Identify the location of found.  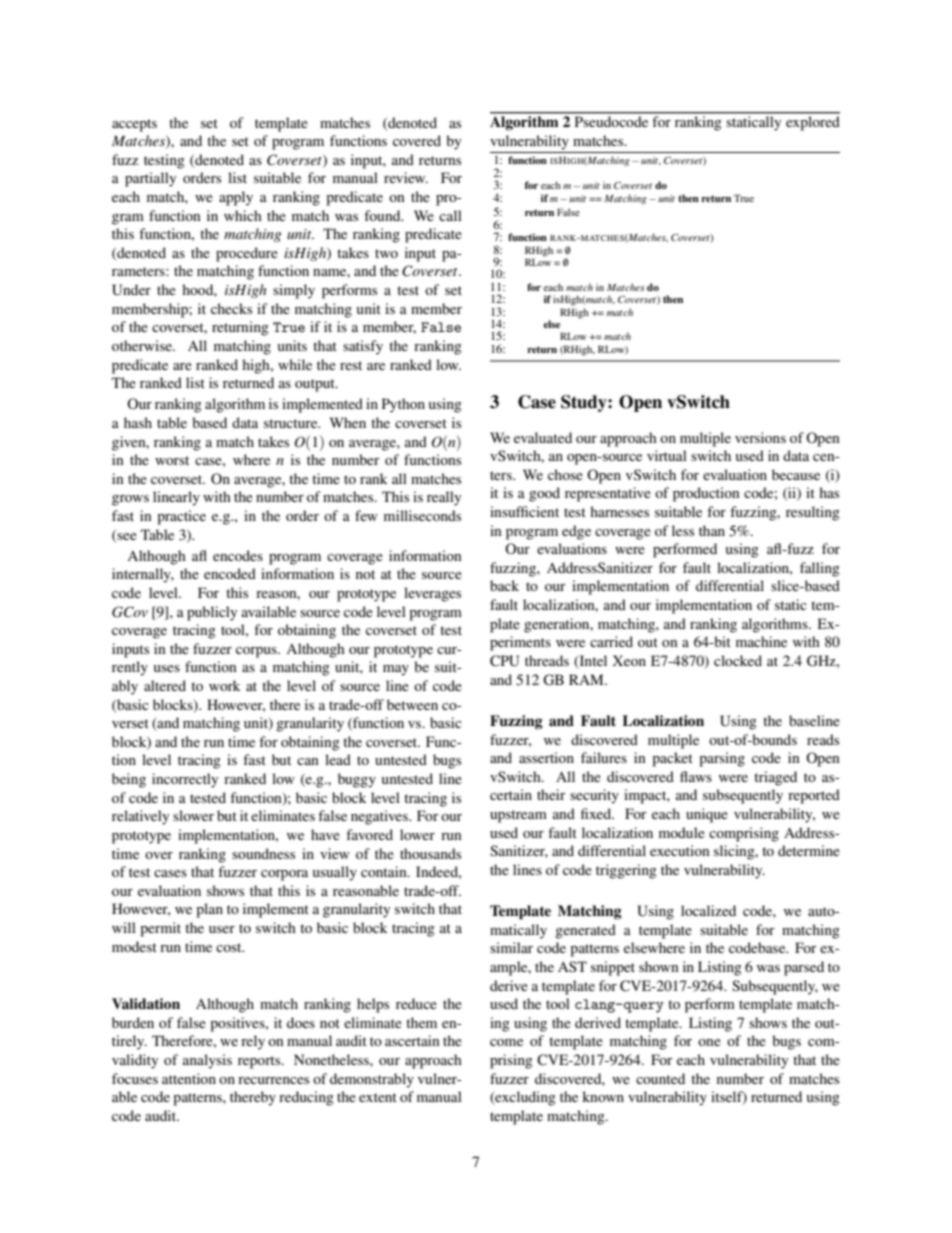
(383, 215).
